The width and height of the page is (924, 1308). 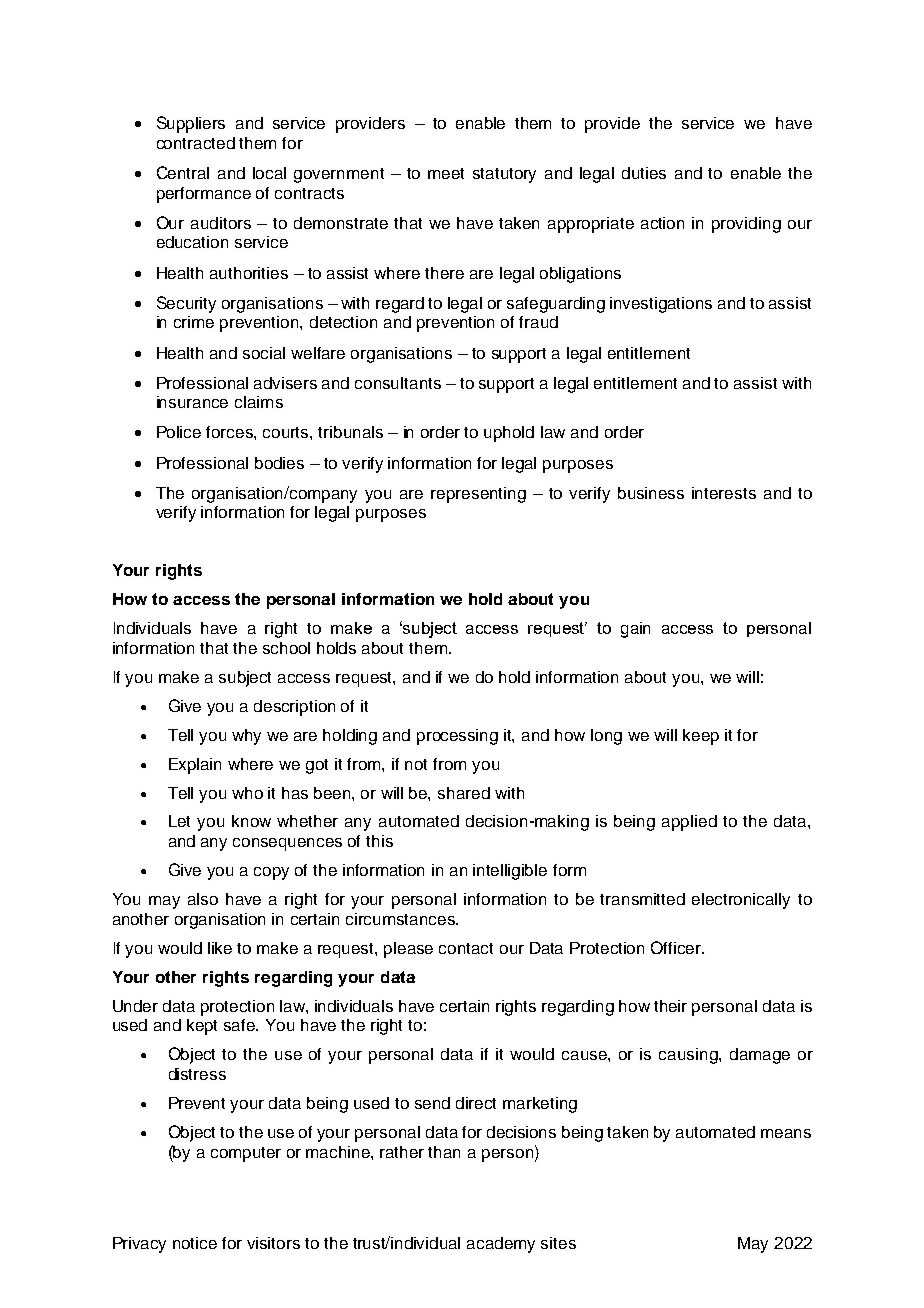 What do you see at coordinates (701, 737) in the page?
I see `keep` at bounding box center [701, 737].
